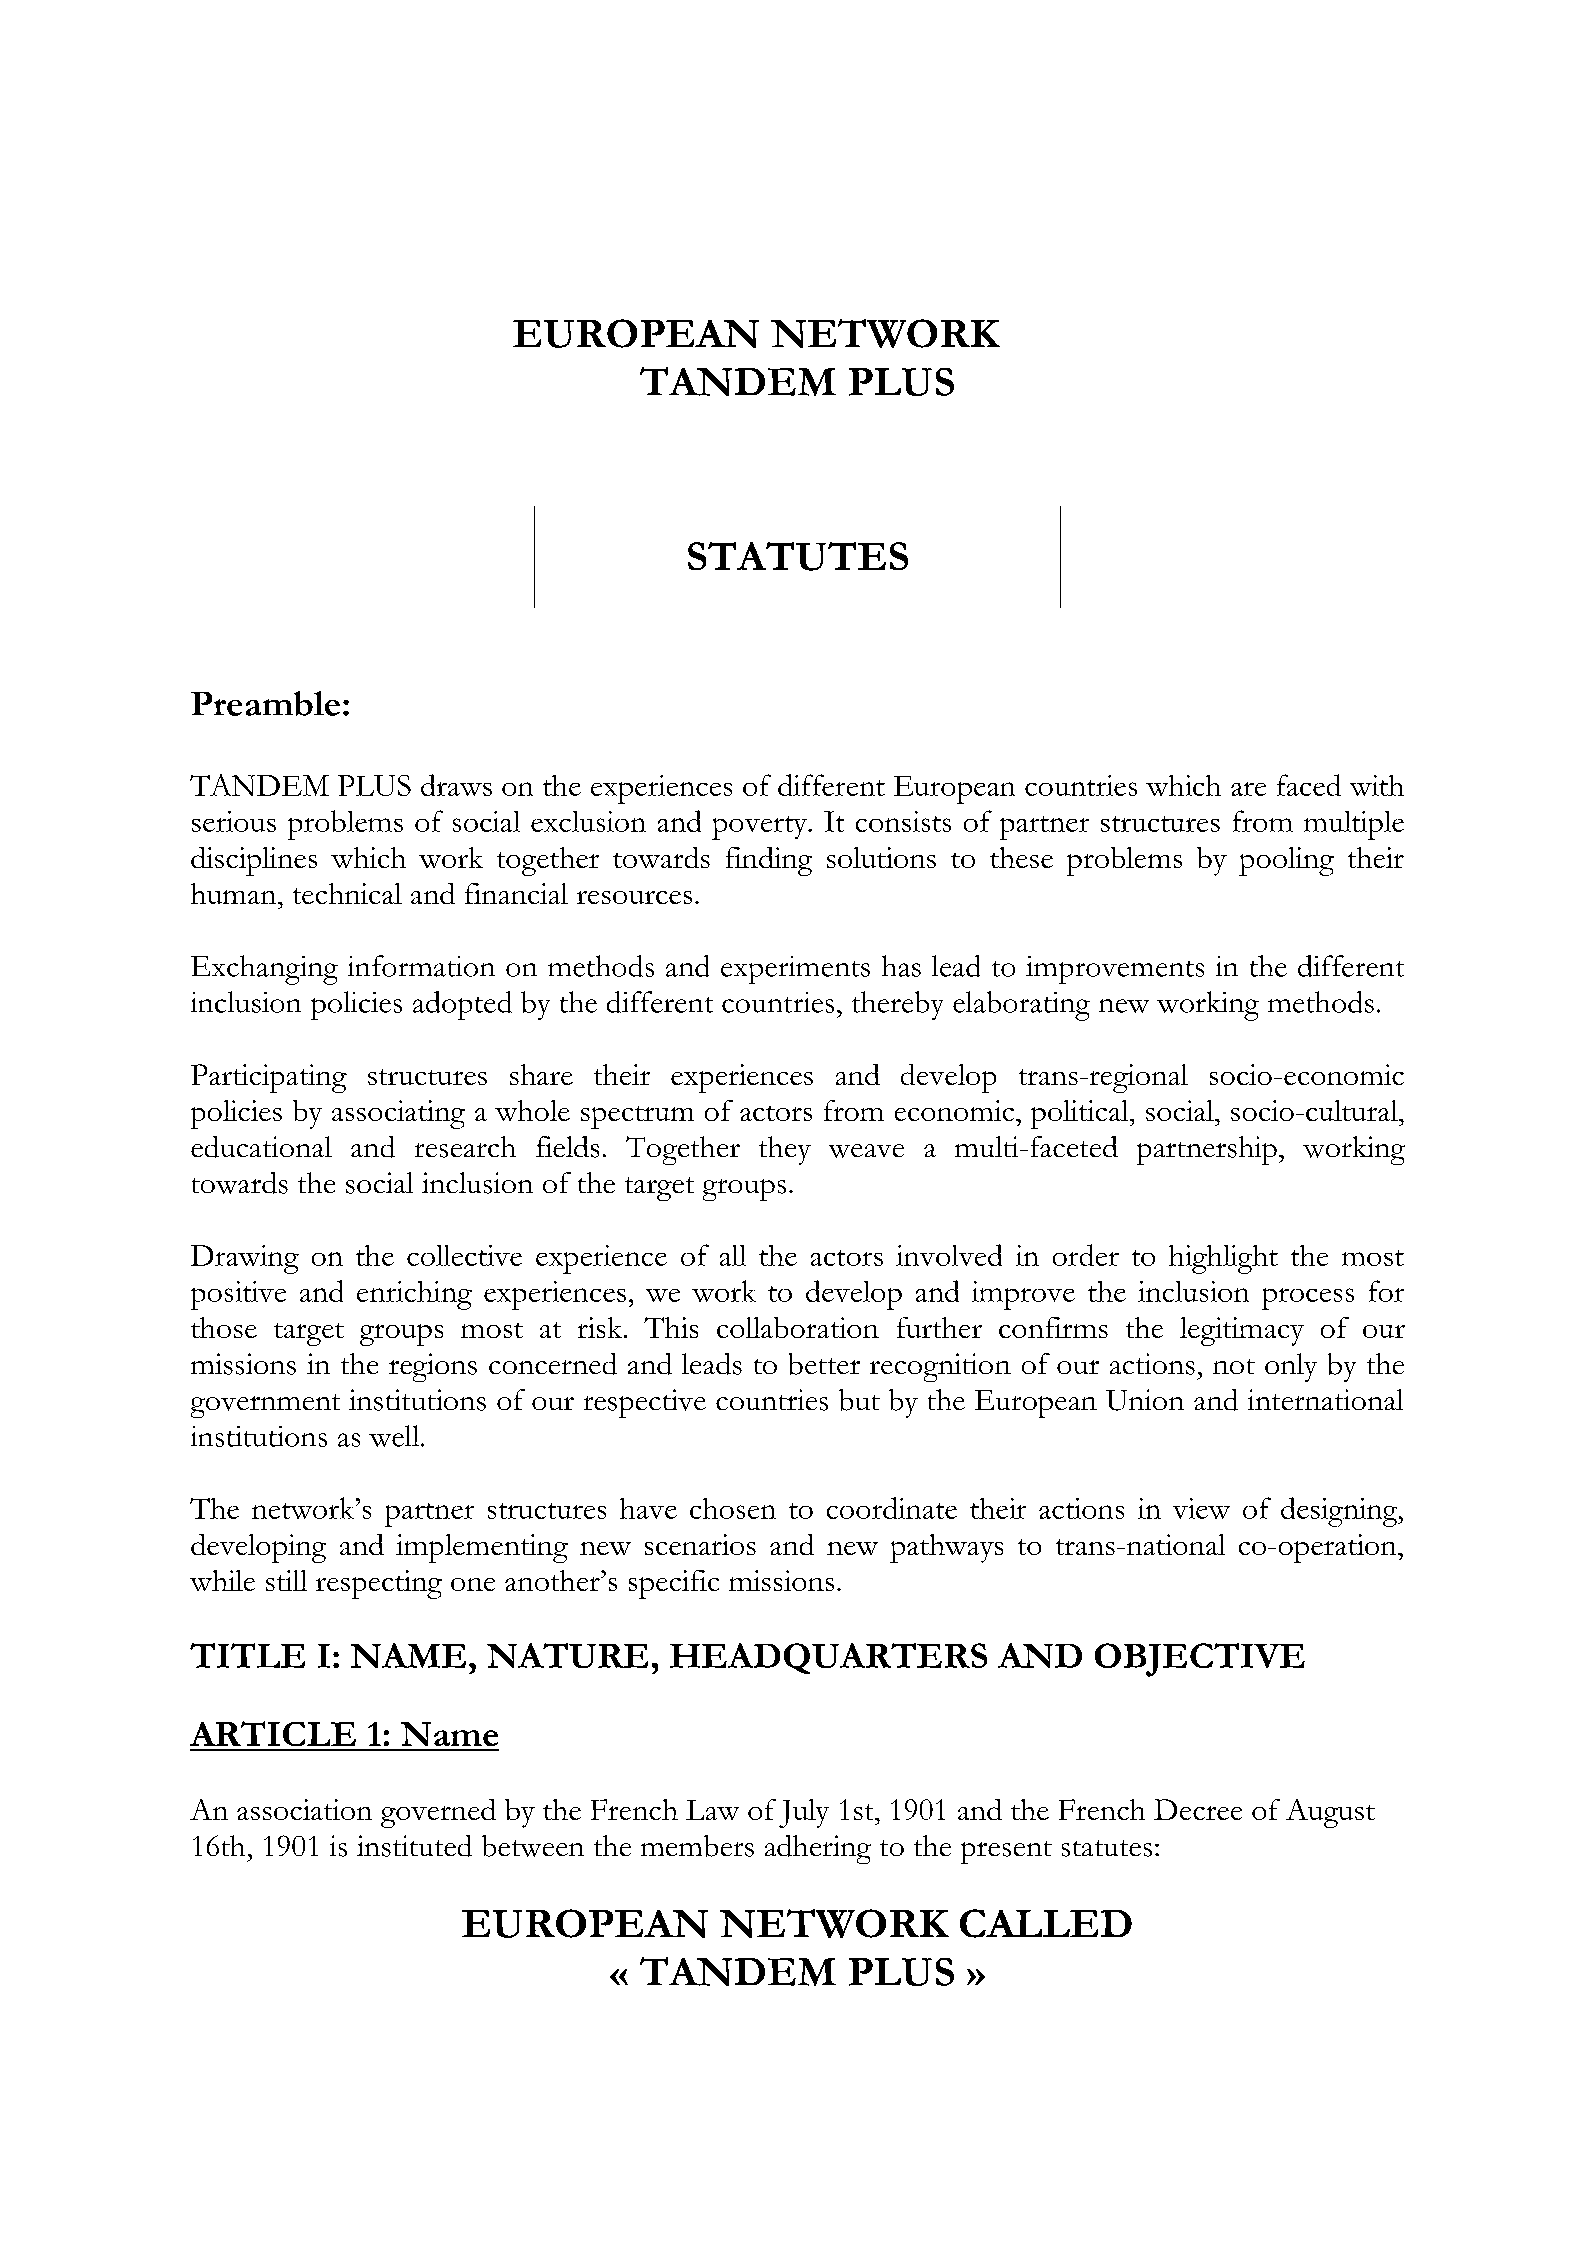  I want to click on but, so click(859, 1400).
